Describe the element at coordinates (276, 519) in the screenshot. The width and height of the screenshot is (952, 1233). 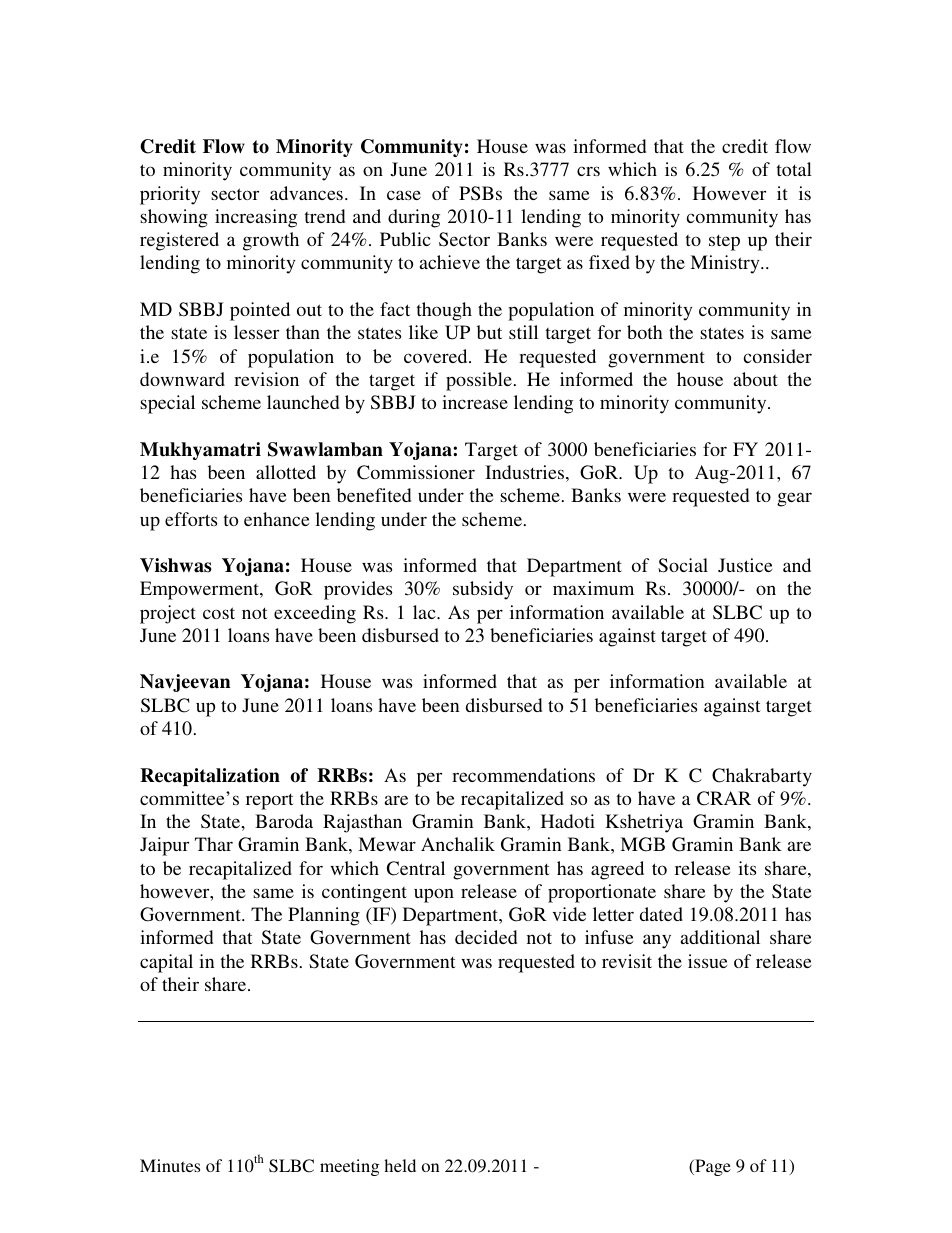
I see `enhance` at that location.
